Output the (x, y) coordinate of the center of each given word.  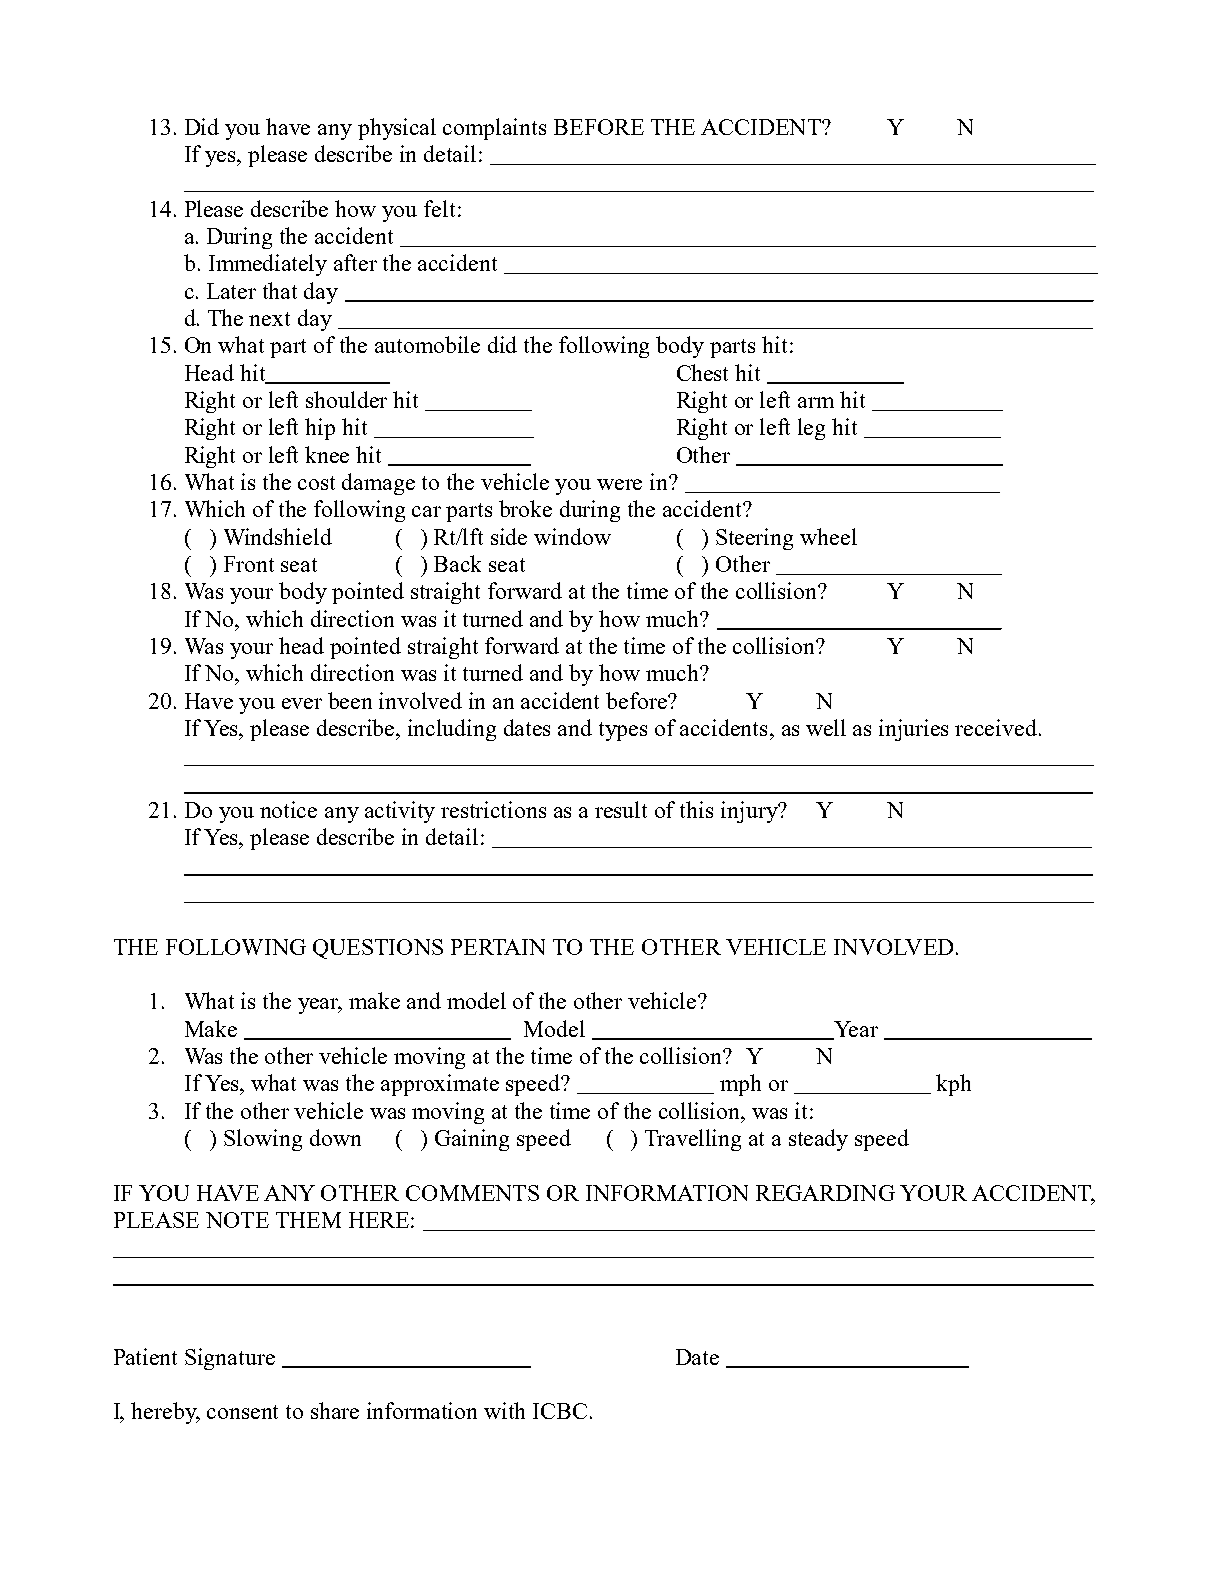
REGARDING (825, 1193)
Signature (230, 1359)
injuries (913, 730)
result (621, 809)
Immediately (268, 265)
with (504, 1410)
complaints (494, 129)
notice (288, 809)
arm (816, 402)
